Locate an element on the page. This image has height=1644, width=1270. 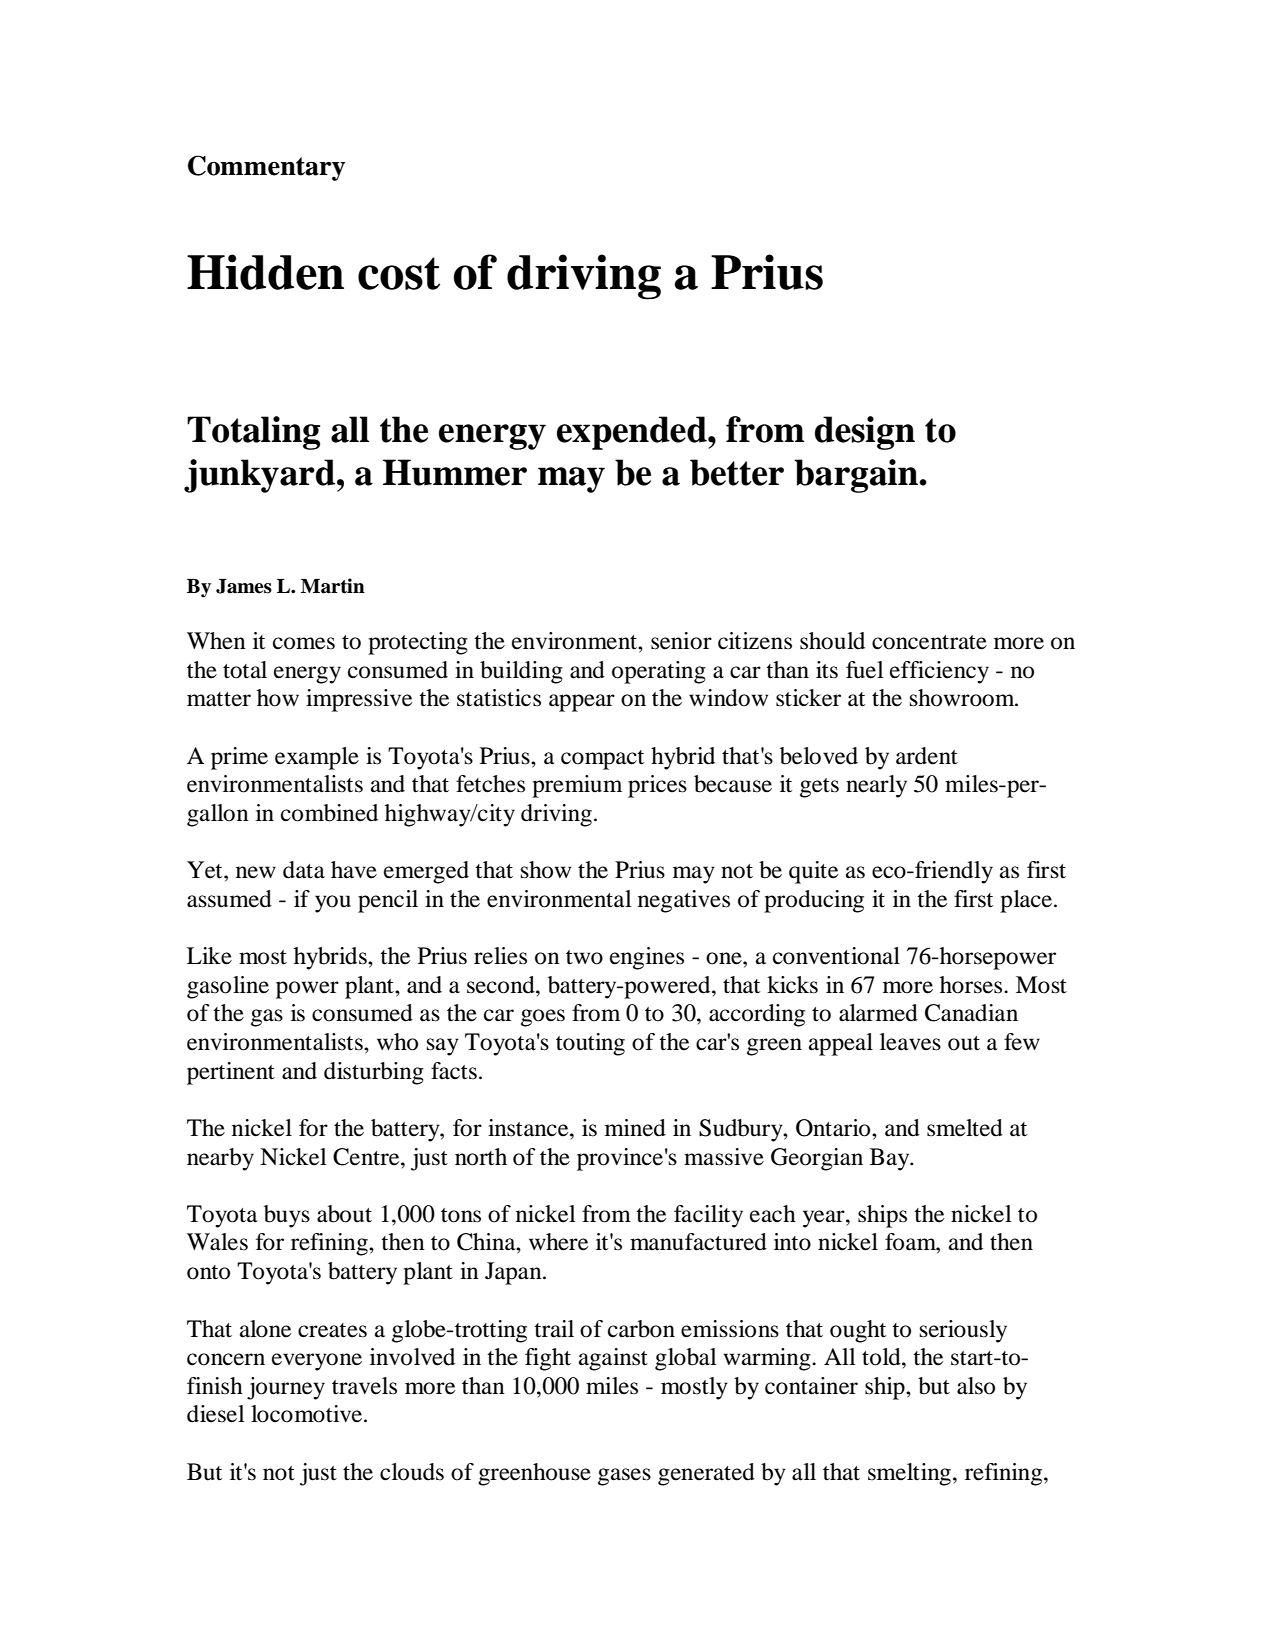
gases is located at coordinates (624, 1477).
